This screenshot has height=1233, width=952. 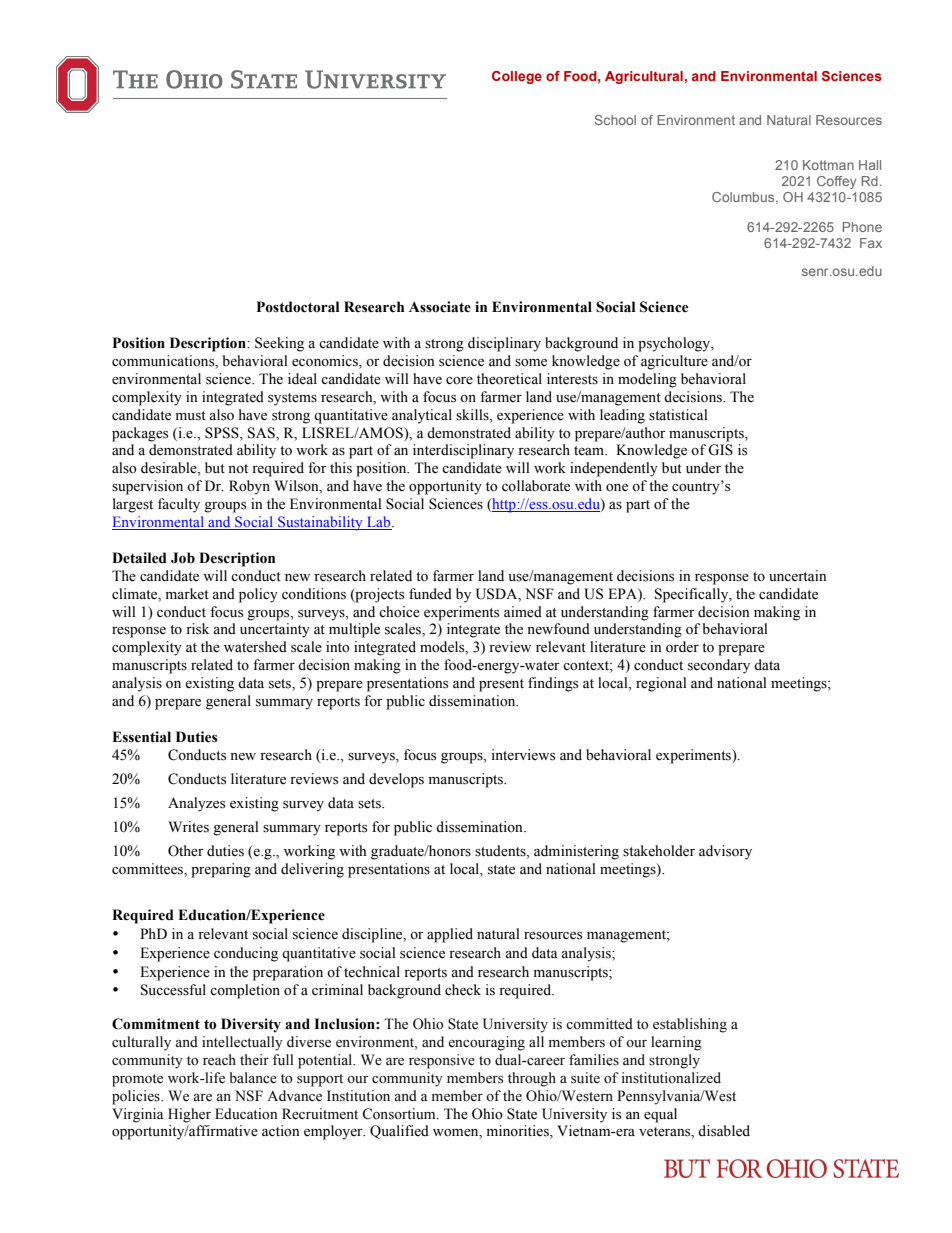 I want to click on aimed, so click(x=523, y=612).
